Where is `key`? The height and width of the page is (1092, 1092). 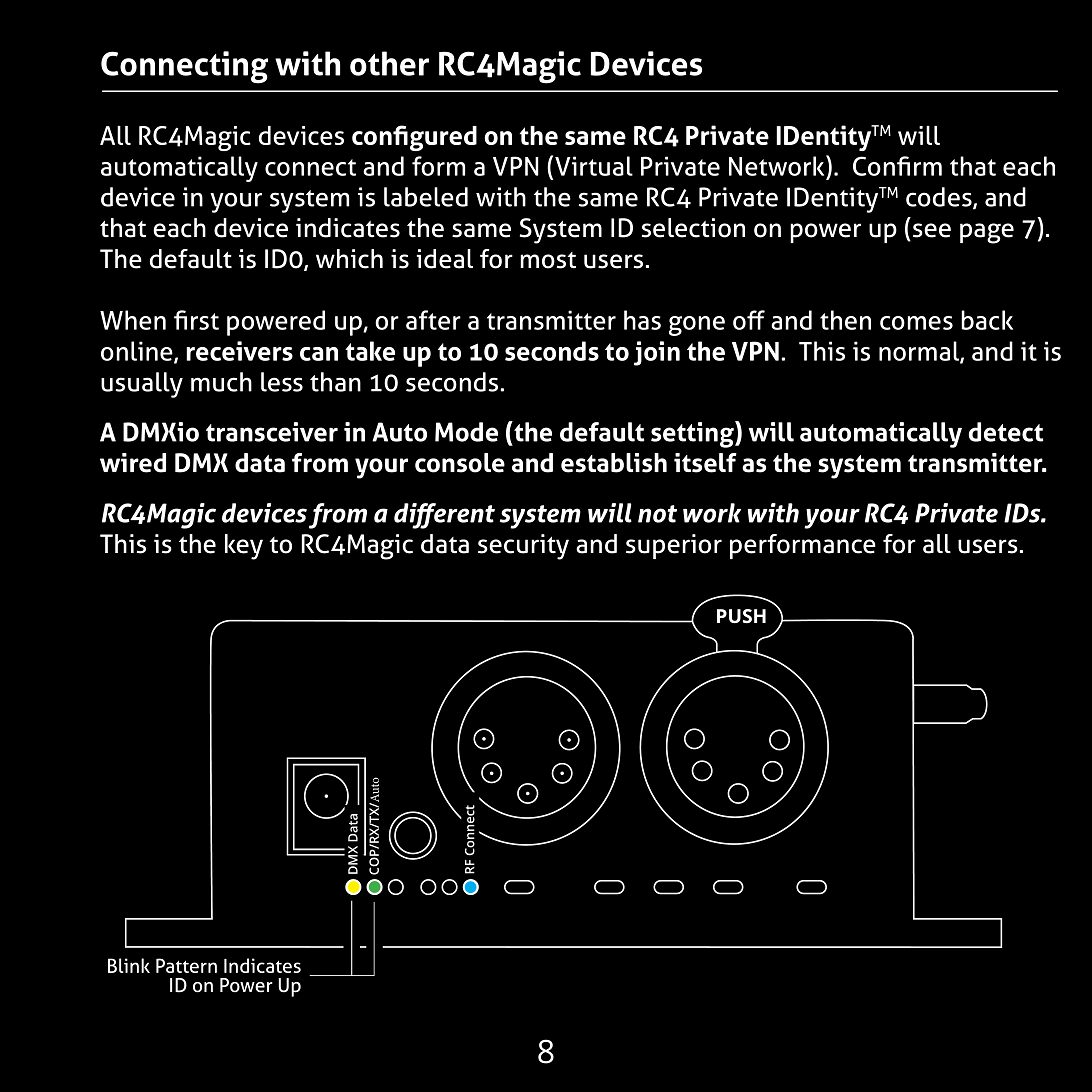 key is located at coordinates (244, 547).
